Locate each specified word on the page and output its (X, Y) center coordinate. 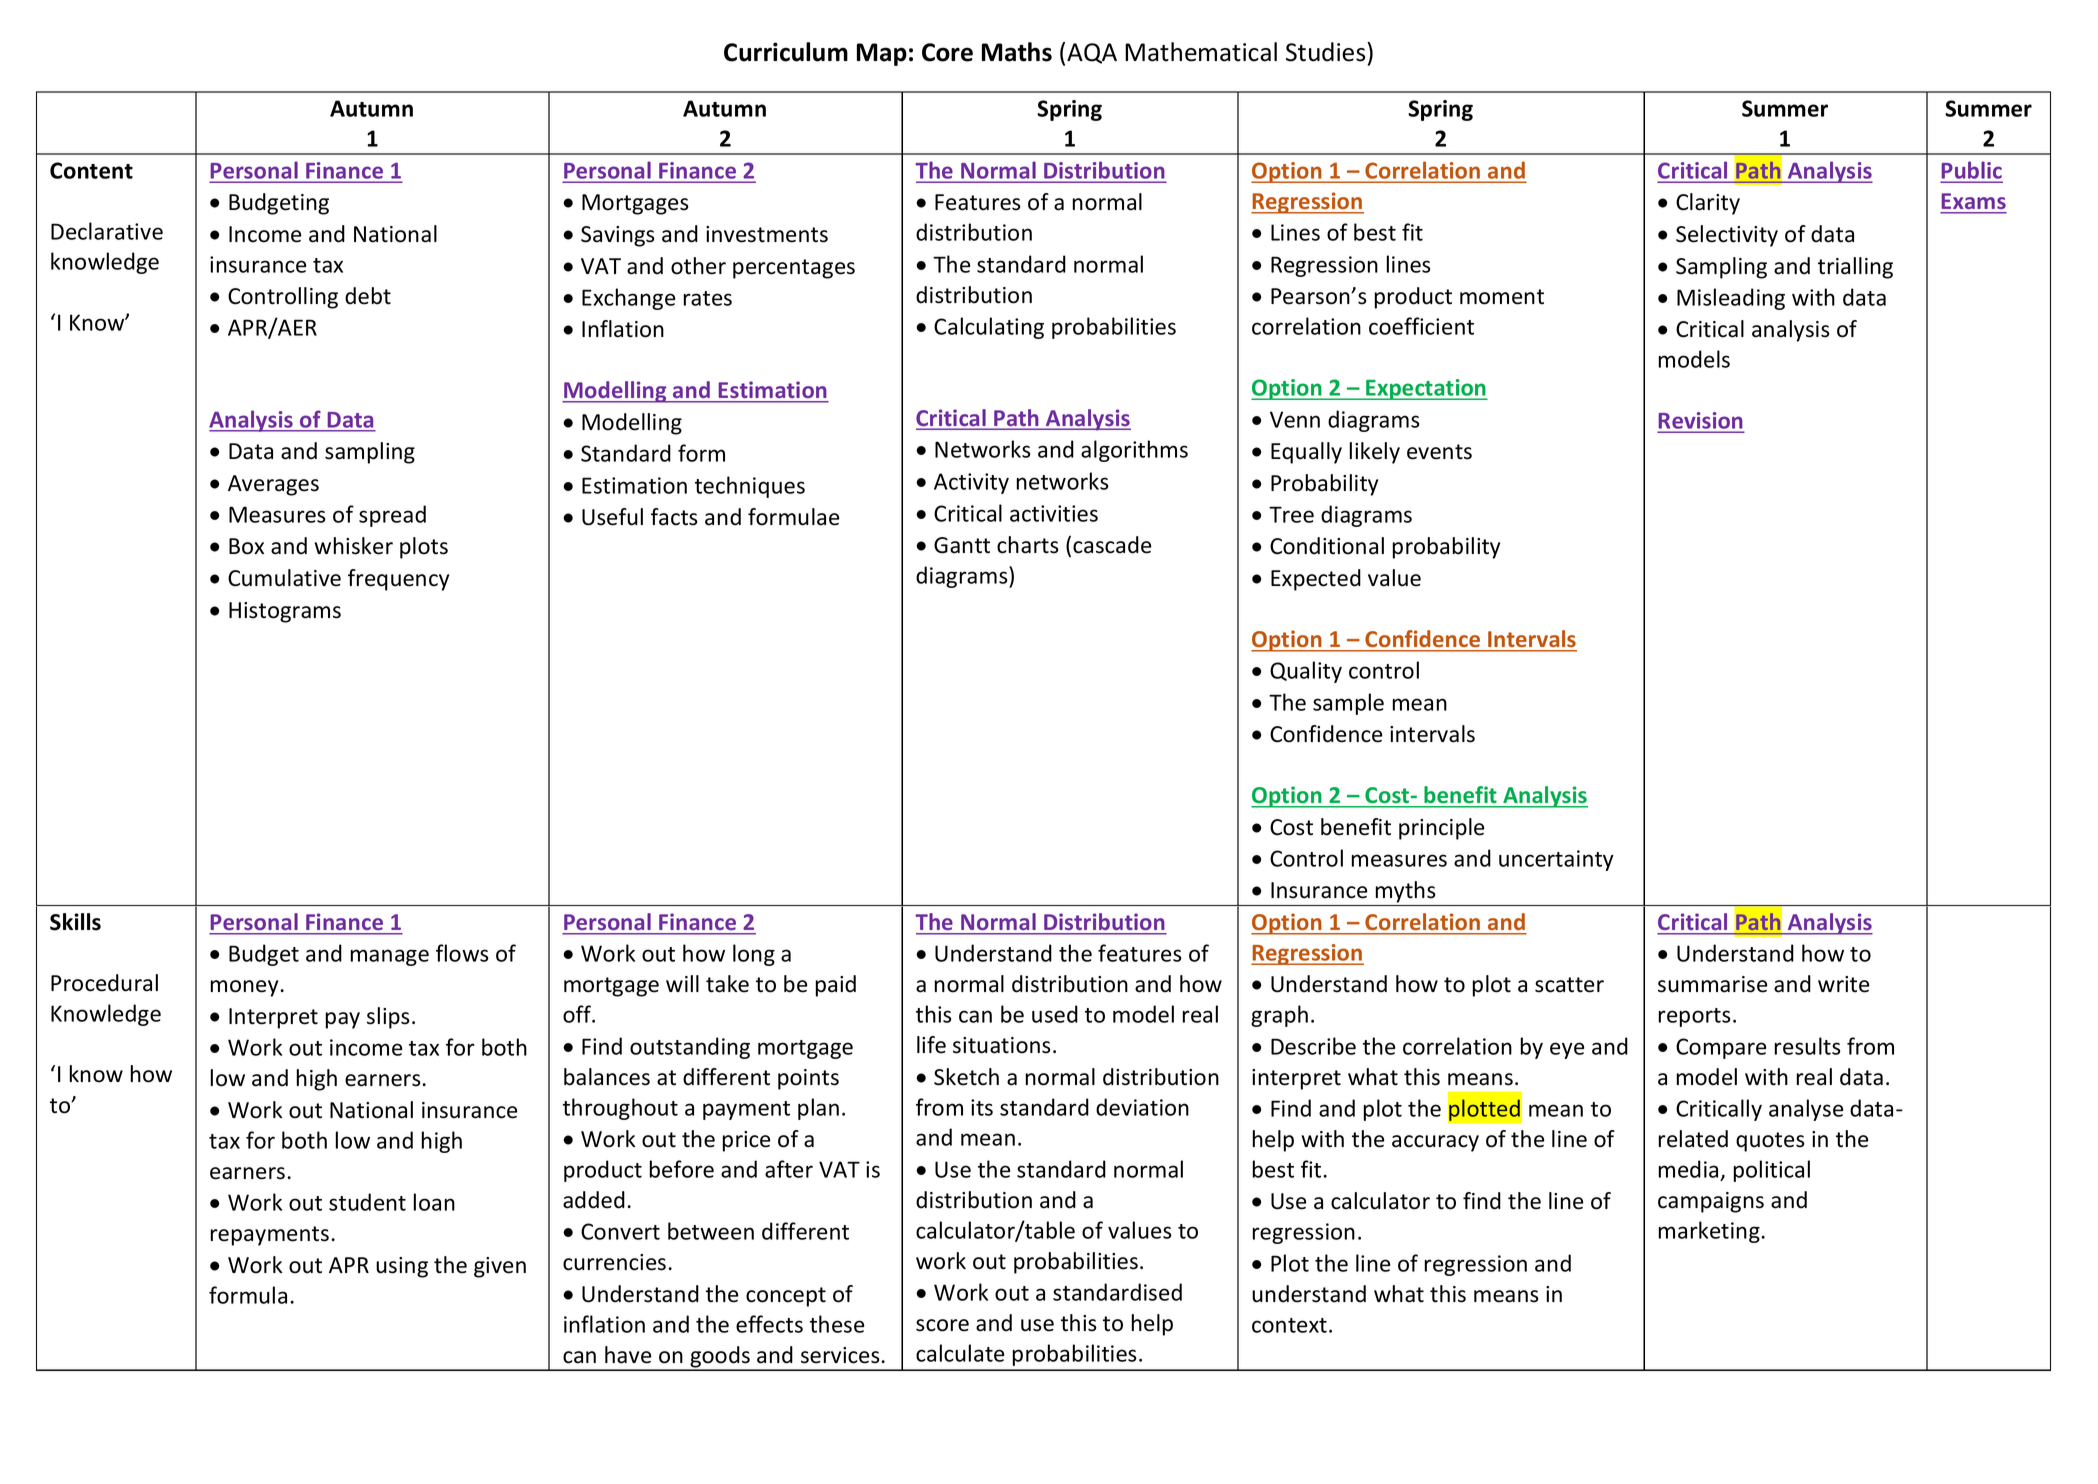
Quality (1306, 672)
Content (91, 170)
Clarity (1708, 204)
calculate (960, 1353)
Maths (1017, 52)
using (402, 1267)
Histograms (285, 612)
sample (1348, 704)
